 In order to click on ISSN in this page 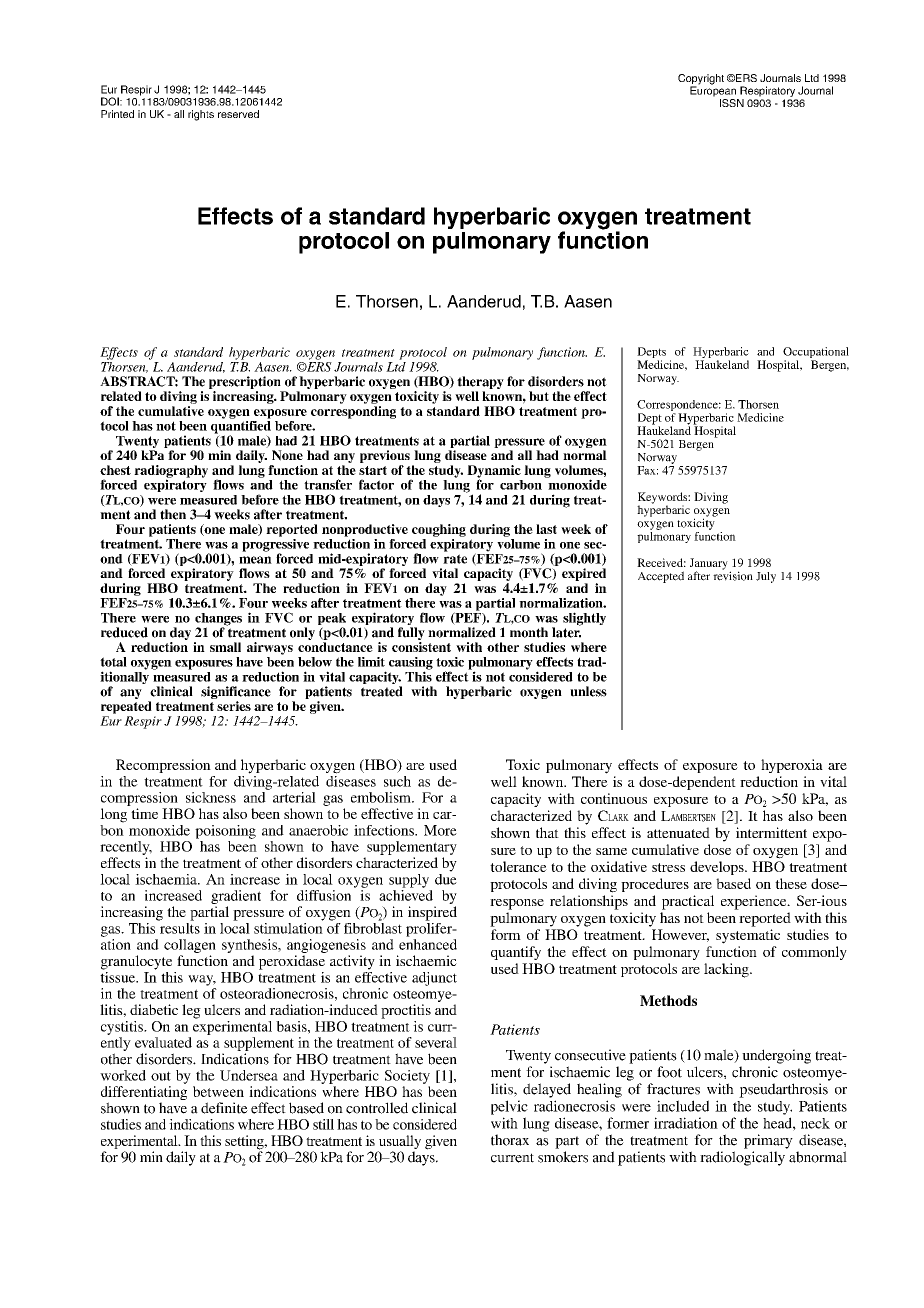, I will do `click(732, 103)`.
